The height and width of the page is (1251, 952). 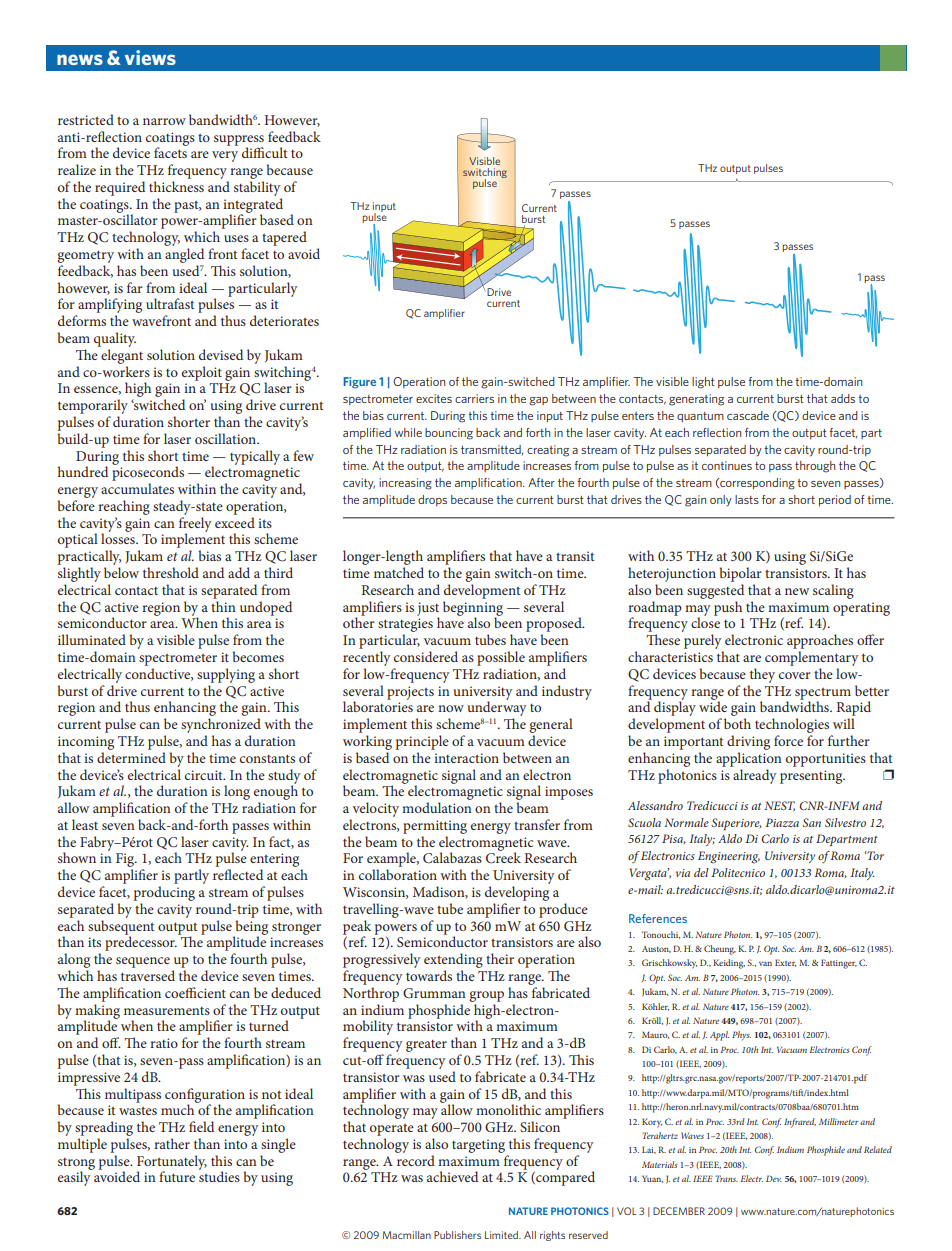 I want to click on narrow, so click(x=164, y=121).
